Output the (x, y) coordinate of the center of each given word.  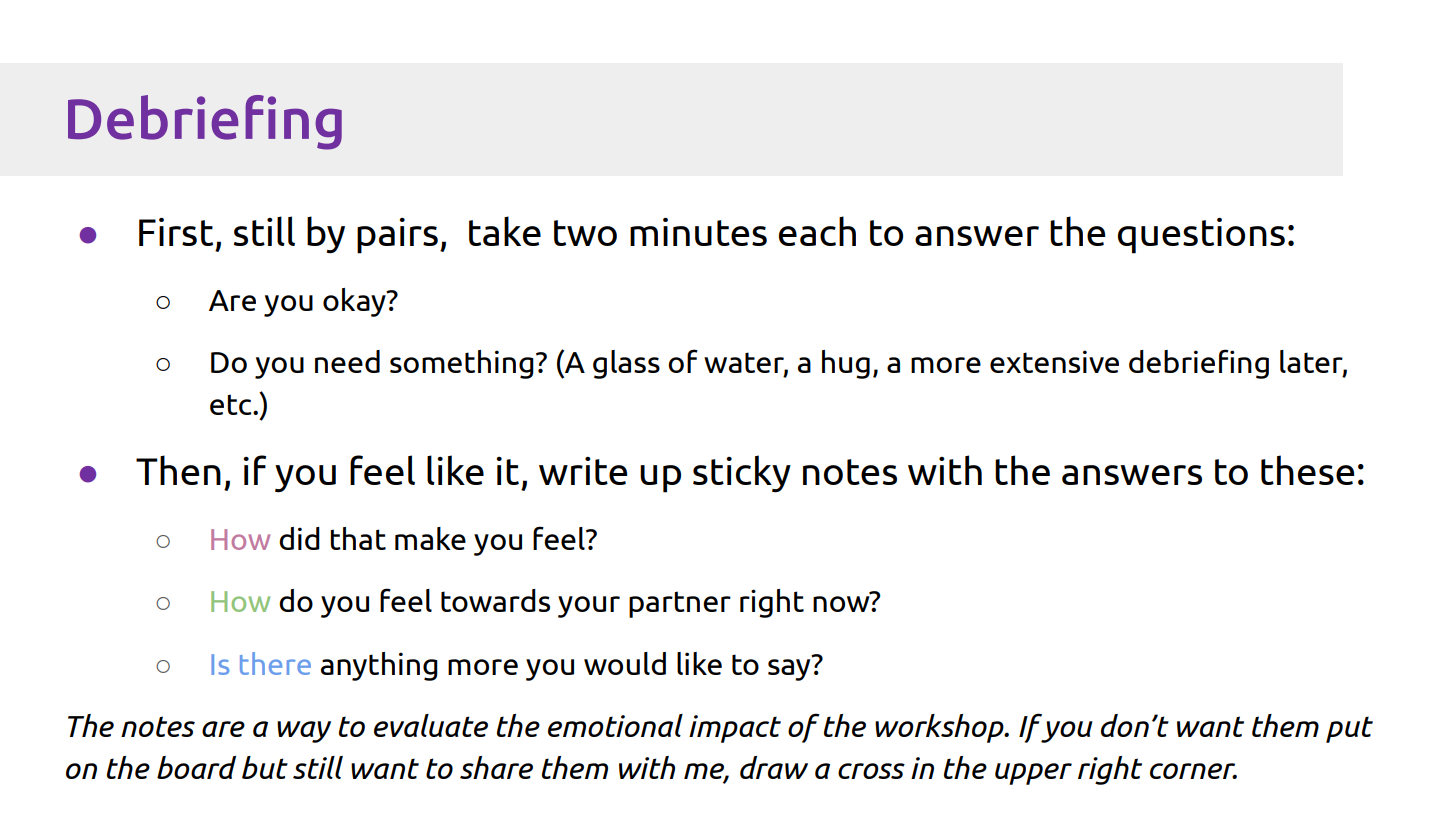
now (842, 603)
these (1307, 470)
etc (232, 404)
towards (495, 600)
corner (1193, 771)
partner (680, 604)
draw (774, 767)
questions (1201, 236)
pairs (397, 236)
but (265, 767)
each (817, 231)
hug (846, 364)
